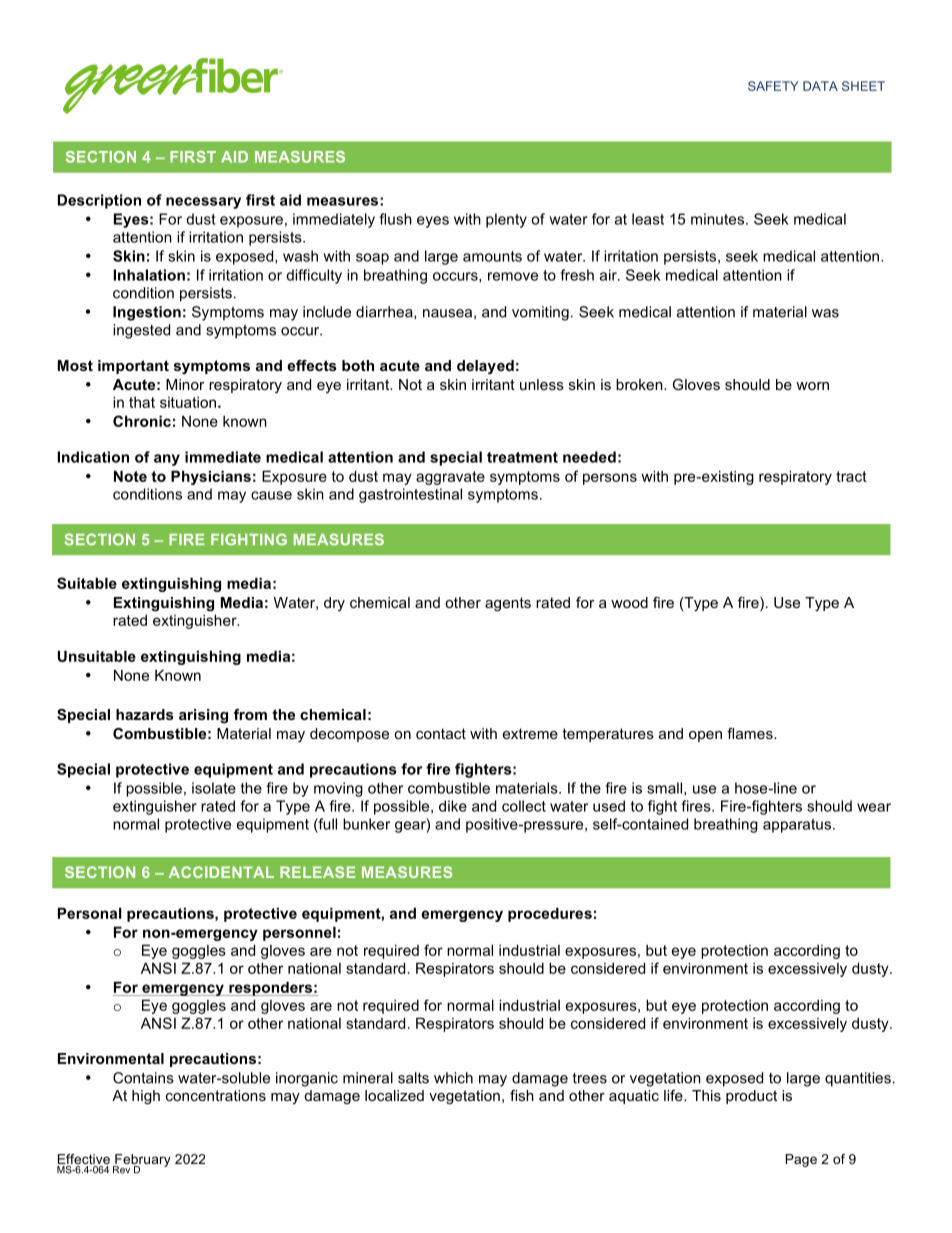 The width and height of the image is (952, 1233). I want to click on fish, so click(522, 1095).
